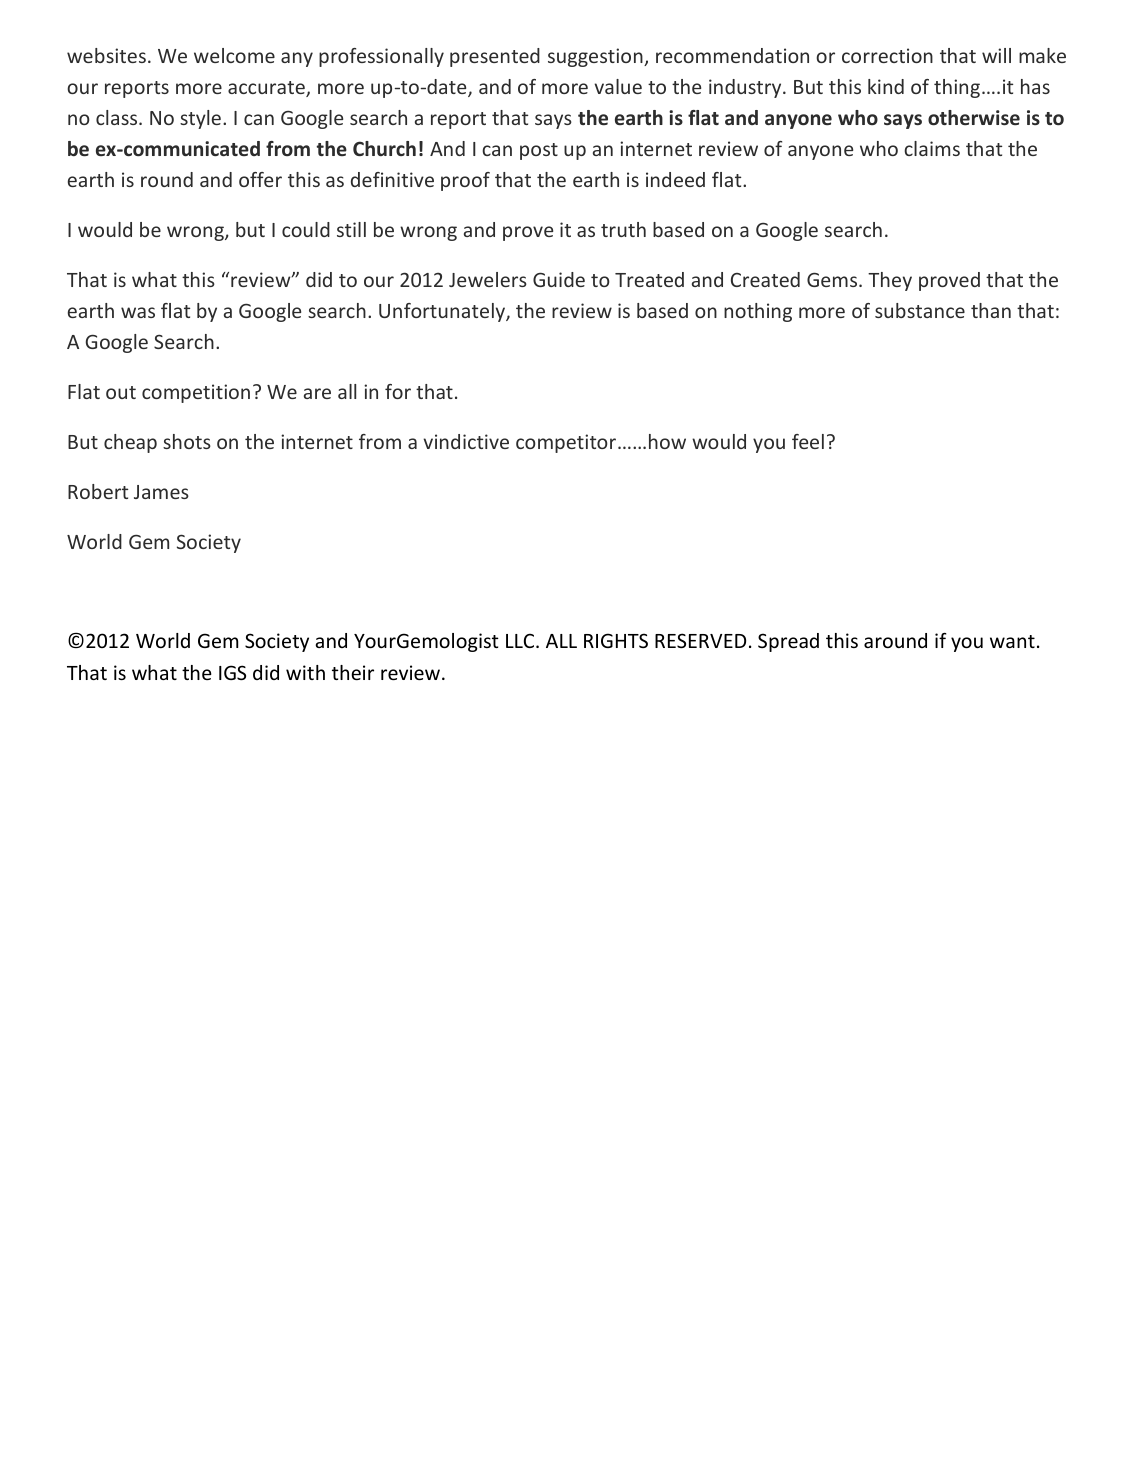 The height and width of the document is (1469, 1136). What do you see at coordinates (559, 279) in the document?
I see `Guide` at bounding box center [559, 279].
